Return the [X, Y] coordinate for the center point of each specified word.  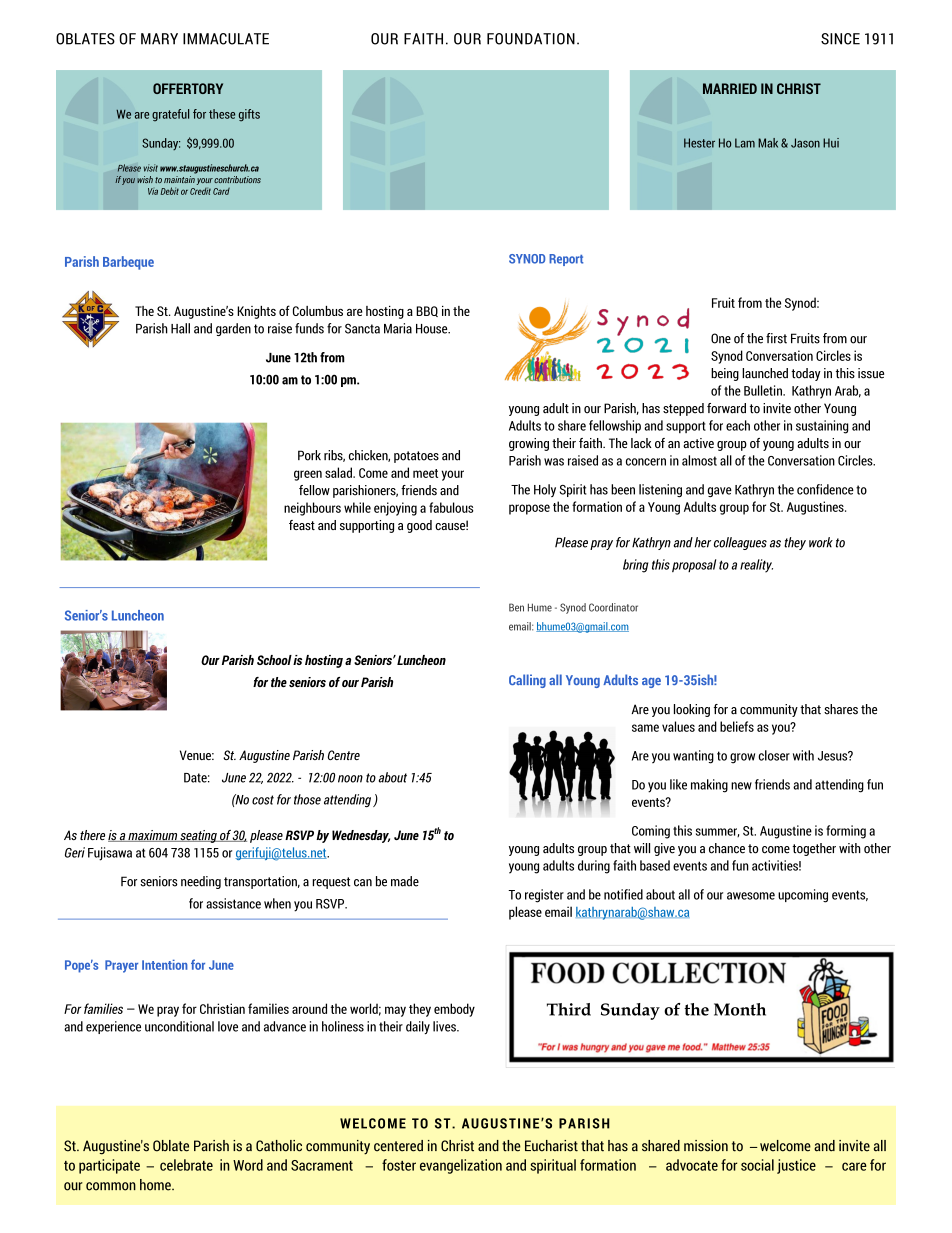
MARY [159, 39]
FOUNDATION [531, 39]
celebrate [186, 1165]
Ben [516, 607]
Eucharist [551, 1146]
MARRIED [730, 88]
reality [756, 566]
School [274, 660]
